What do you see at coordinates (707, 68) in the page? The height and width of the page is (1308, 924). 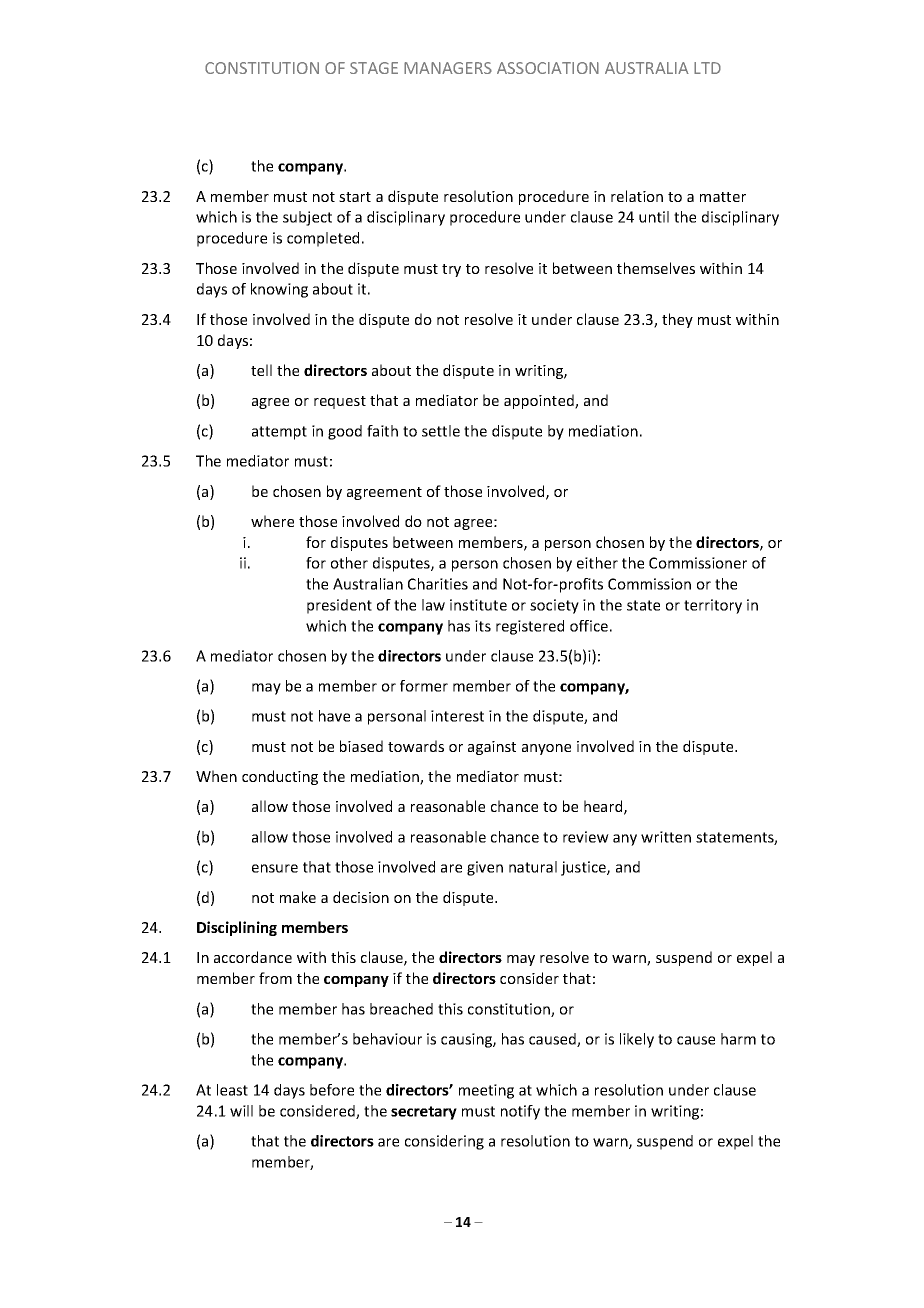 I see `LTD` at bounding box center [707, 68].
